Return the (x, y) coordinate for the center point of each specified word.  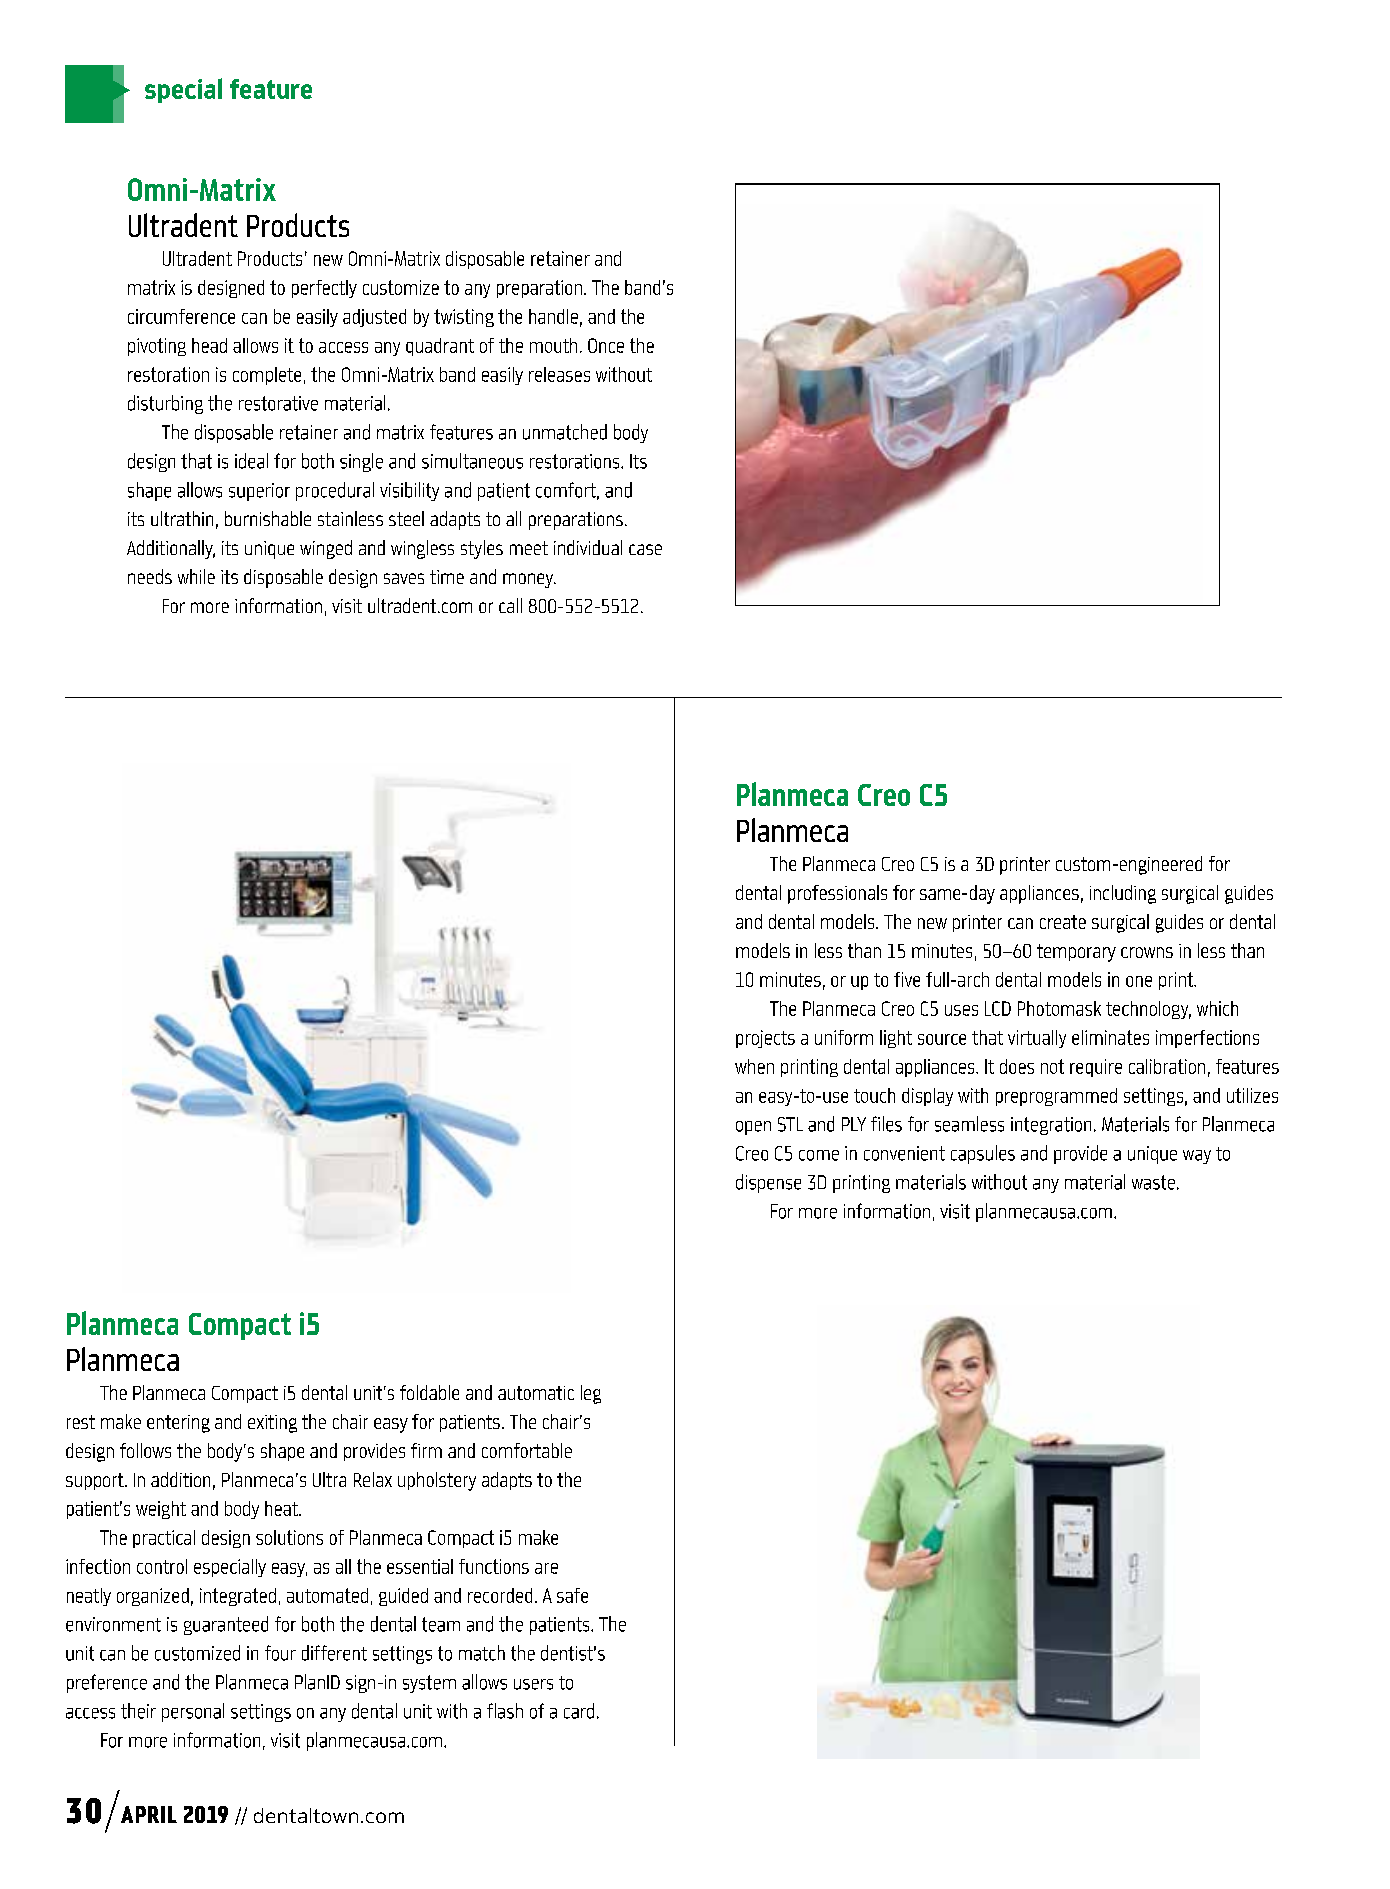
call (510, 605)
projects (765, 1039)
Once (606, 345)
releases (559, 374)
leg (591, 1394)
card (579, 1711)
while (196, 576)
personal (193, 1712)
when (754, 1066)
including (1123, 894)
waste (1153, 1182)
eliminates (1110, 1037)
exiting (272, 1424)
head (209, 345)
